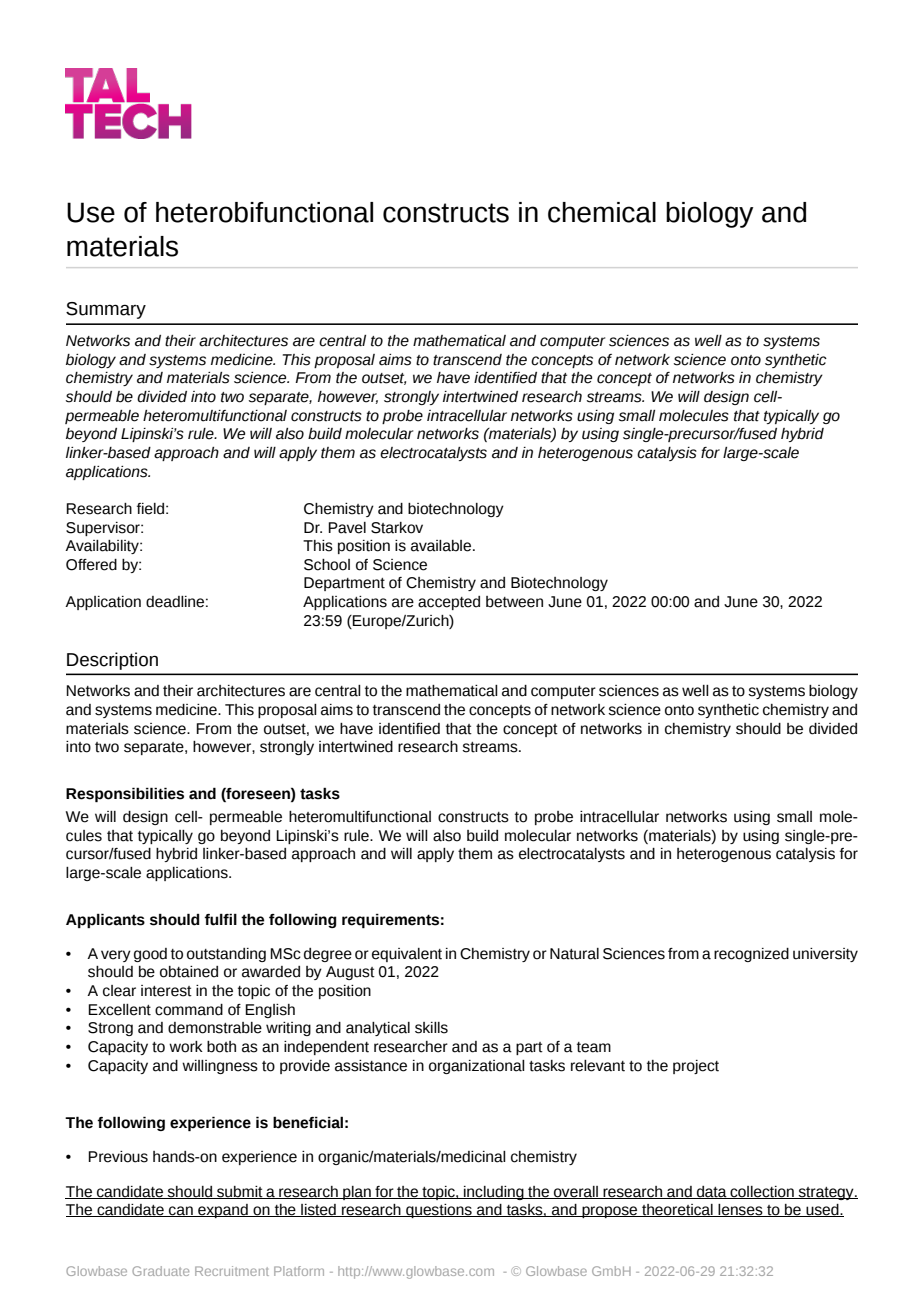 This page has width=924, height=1308. What do you see at coordinates (442, 546) in the page?
I see `available` at bounding box center [442, 546].
